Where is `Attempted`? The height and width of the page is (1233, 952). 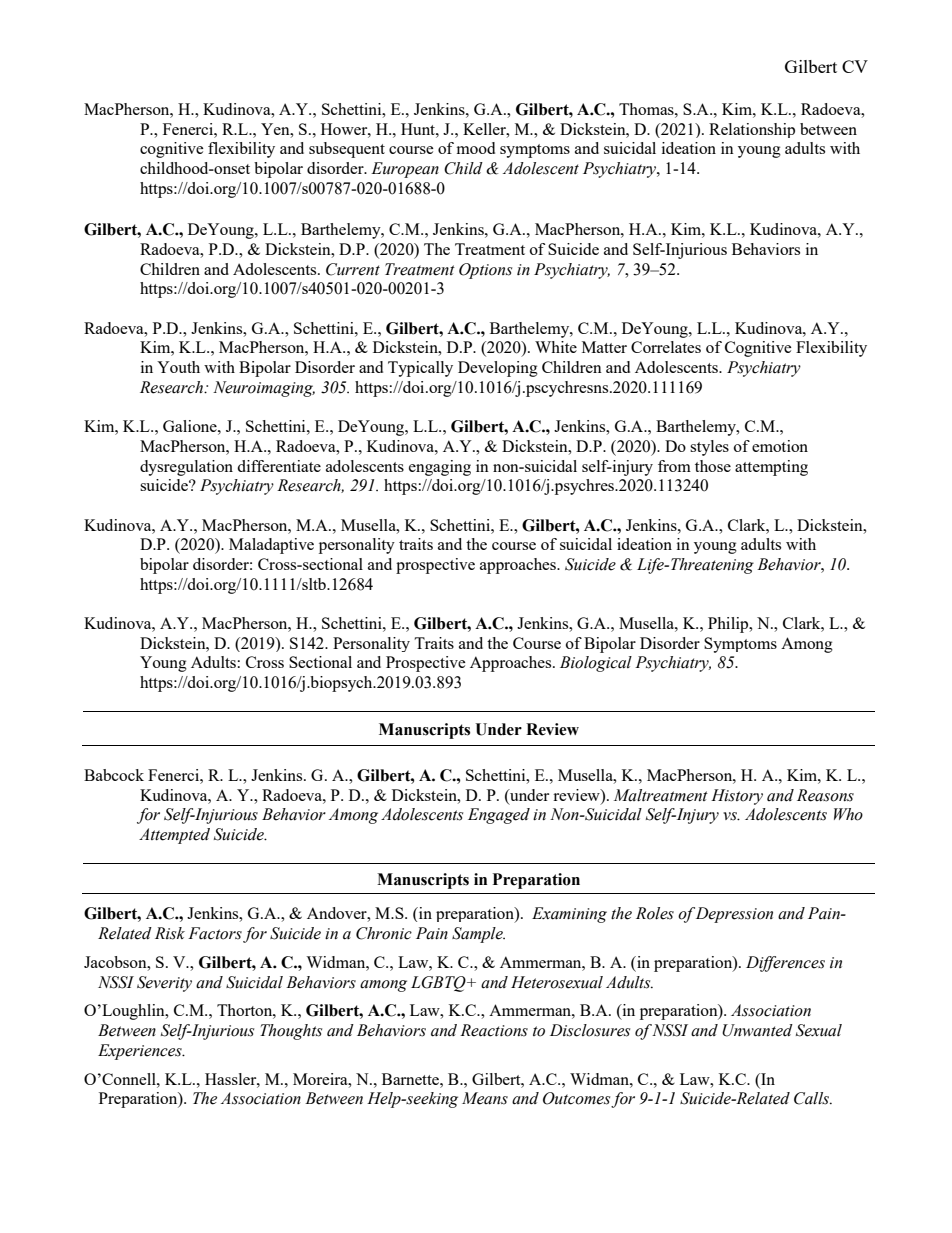
Attempted is located at coordinates (174, 836).
